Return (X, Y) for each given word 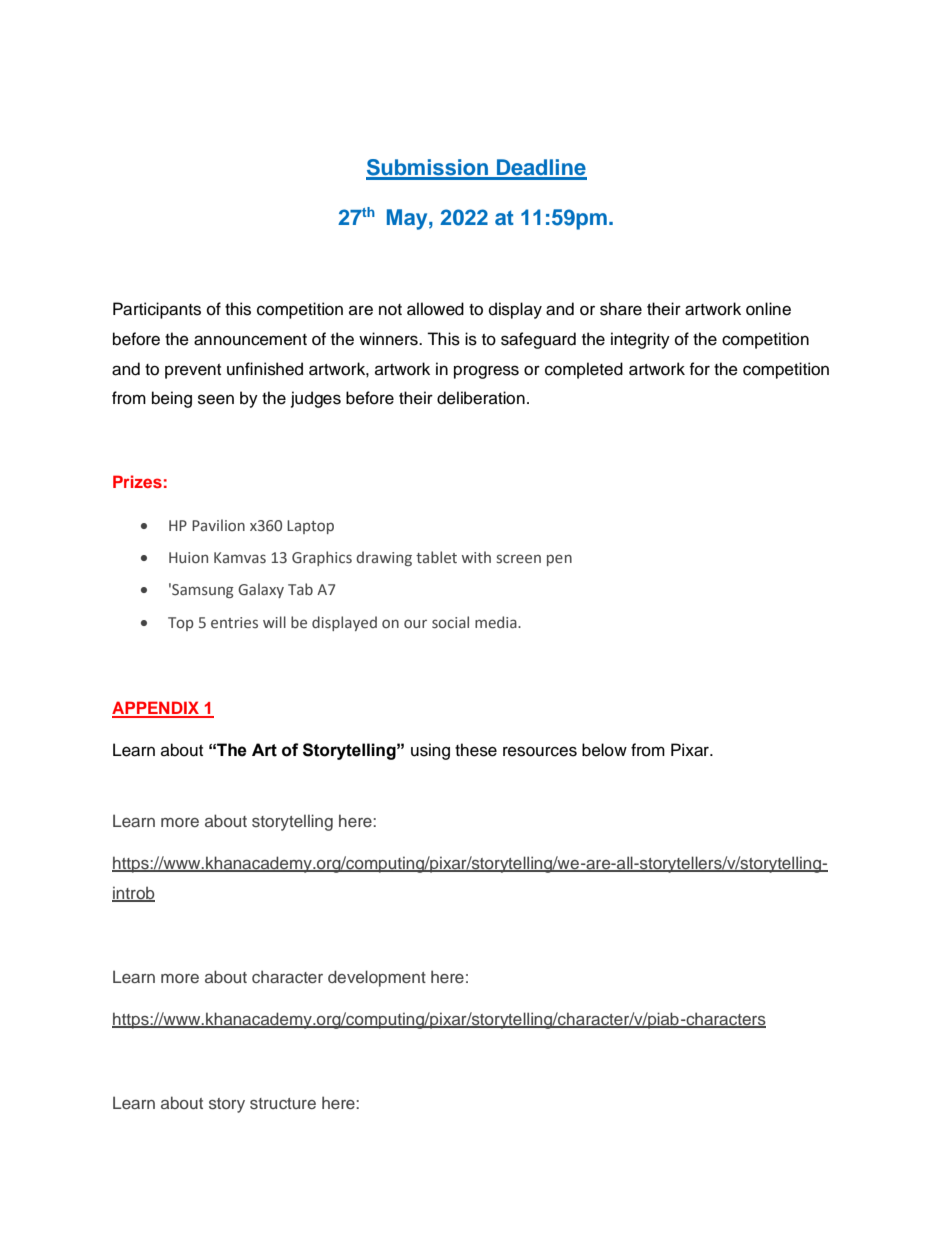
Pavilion (218, 525)
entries (234, 623)
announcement (250, 340)
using (430, 751)
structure (283, 1103)
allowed (435, 309)
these (476, 750)
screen (519, 559)
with (476, 557)
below (604, 750)
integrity (640, 340)
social (450, 622)
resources (540, 751)
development (377, 978)
